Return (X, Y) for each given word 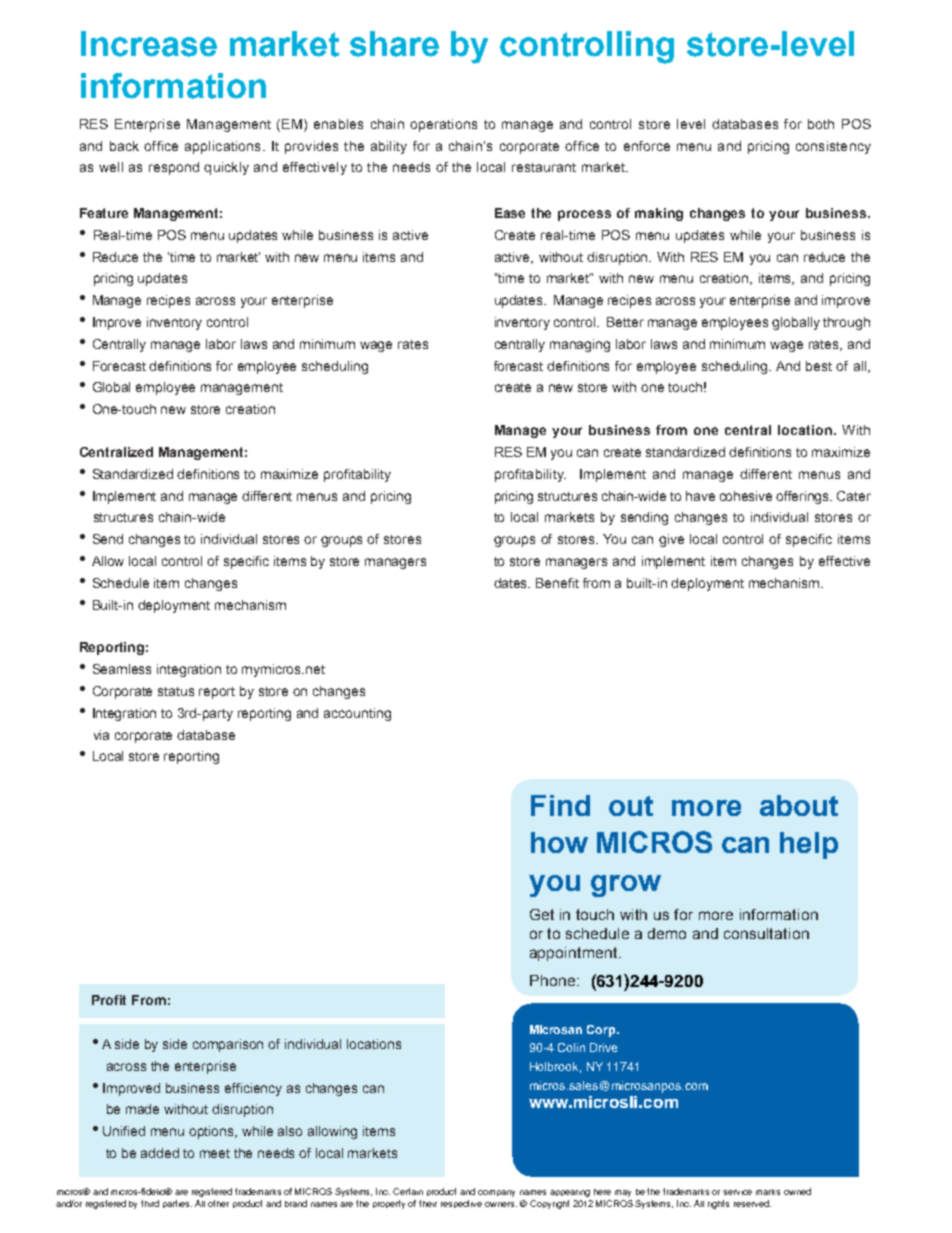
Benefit (557, 583)
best (819, 366)
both (821, 124)
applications (222, 147)
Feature (104, 213)
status (176, 691)
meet (215, 1153)
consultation (766, 933)
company (496, 1193)
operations (443, 125)
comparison (228, 1045)
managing (580, 345)
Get (542, 914)
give (671, 540)
